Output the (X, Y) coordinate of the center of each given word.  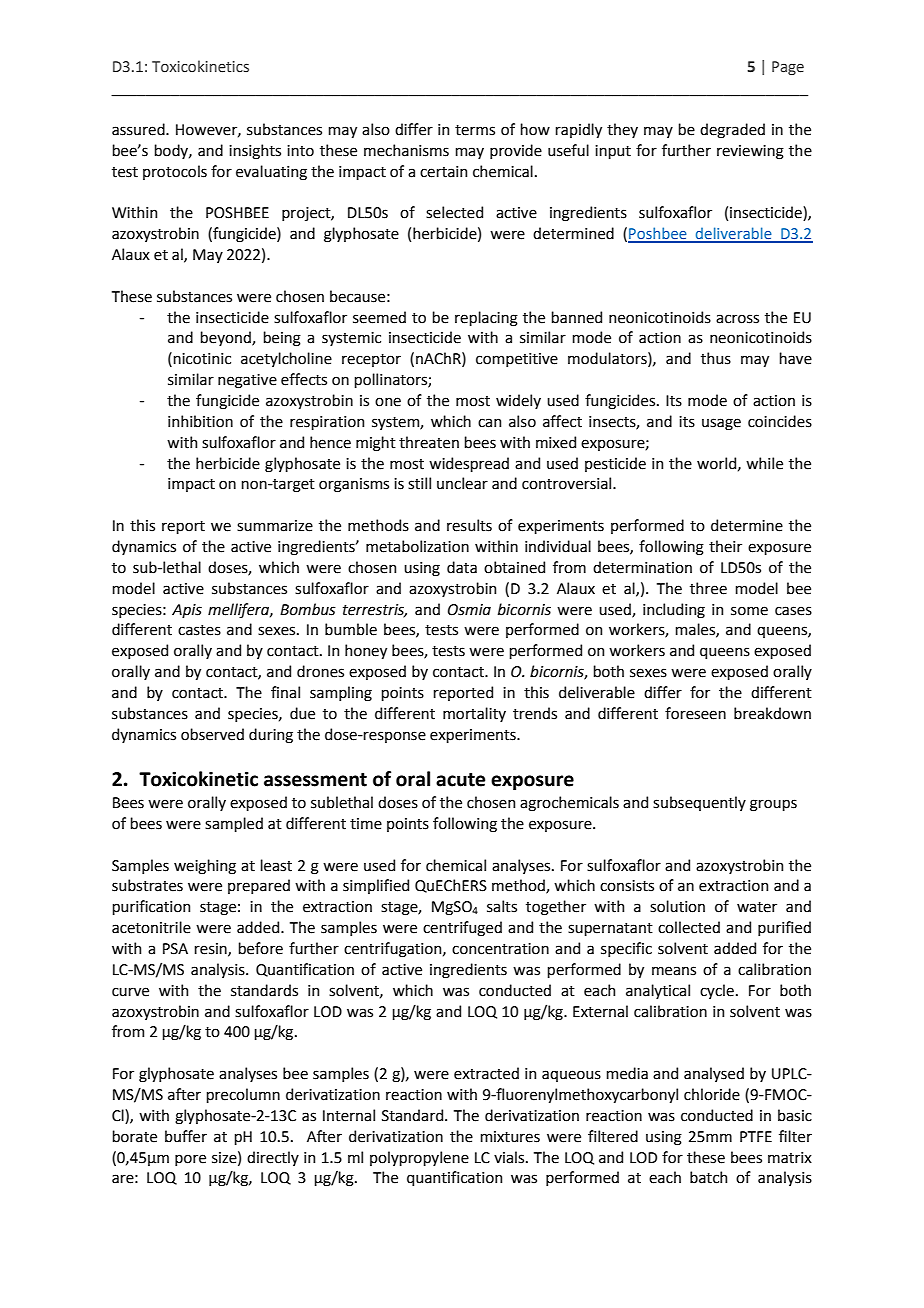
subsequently (699, 803)
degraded (732, 131)
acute (460, 780)
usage (721, 424)
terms (475, 130)
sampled (234, 824)
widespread (469, 464)
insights (255, 152)
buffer (186, 1136)
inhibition (200, 421)
